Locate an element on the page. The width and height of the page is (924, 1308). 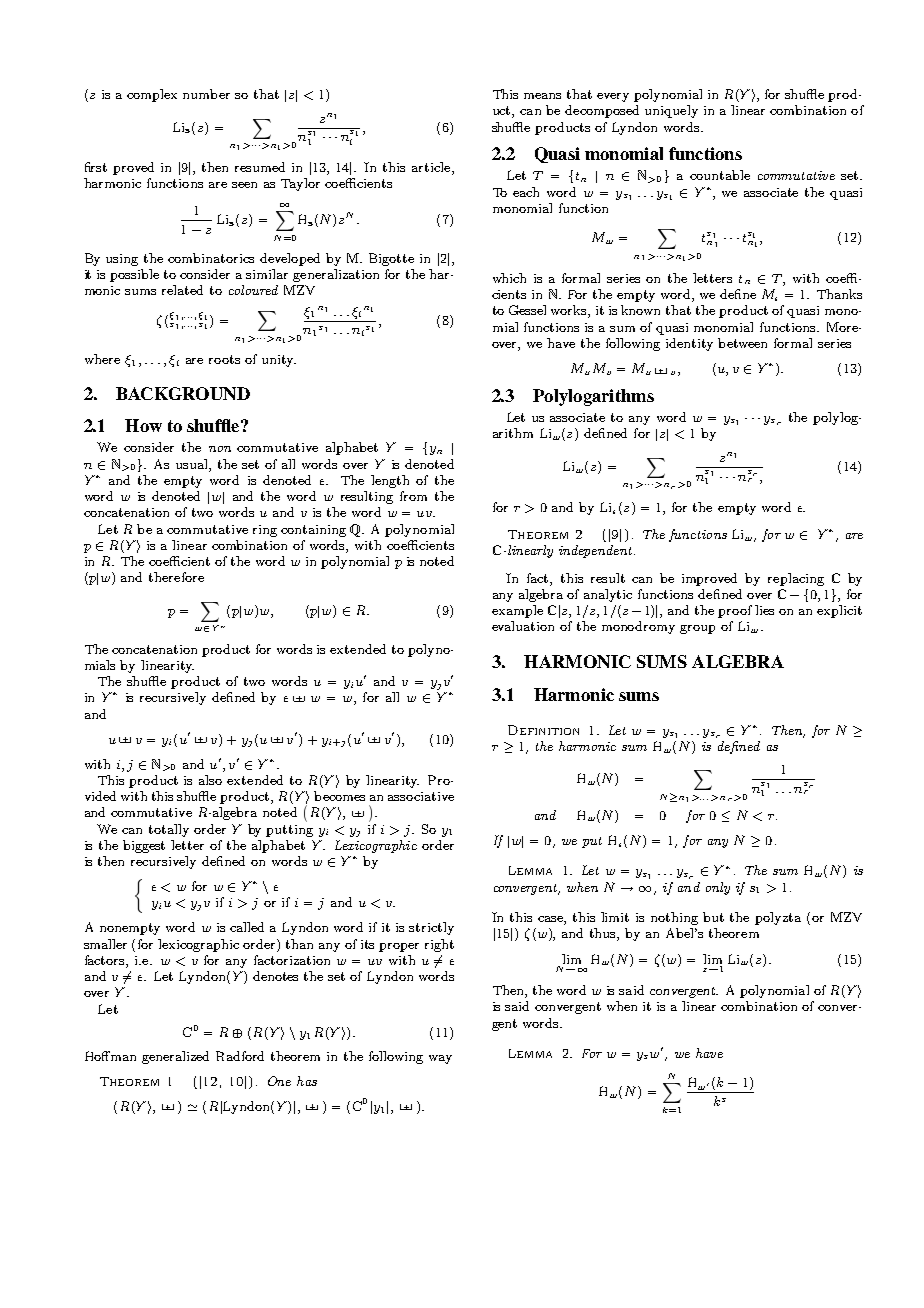
example is located at coordinates (517, 611).
